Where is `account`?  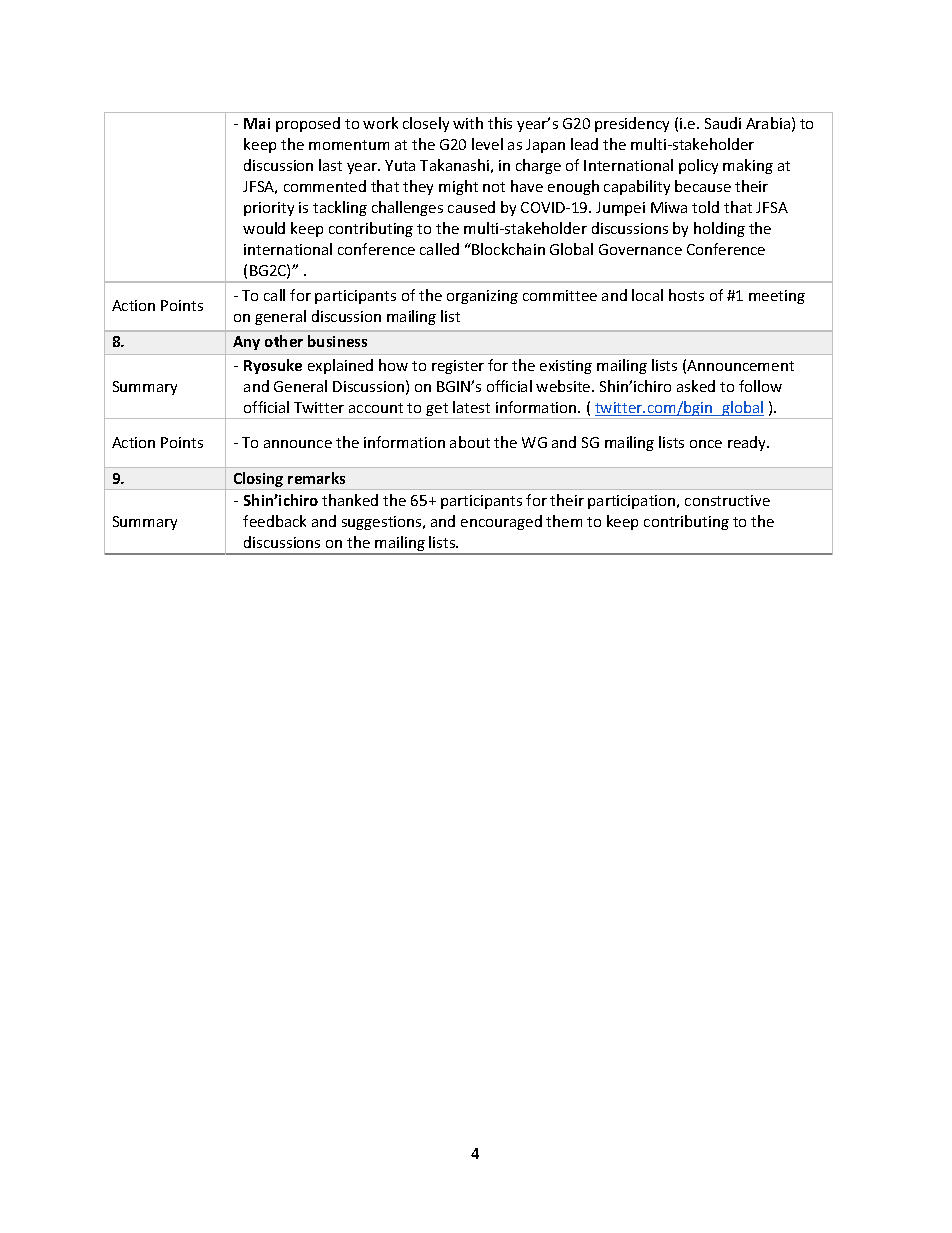 account is located at coordinates (376, 408).
